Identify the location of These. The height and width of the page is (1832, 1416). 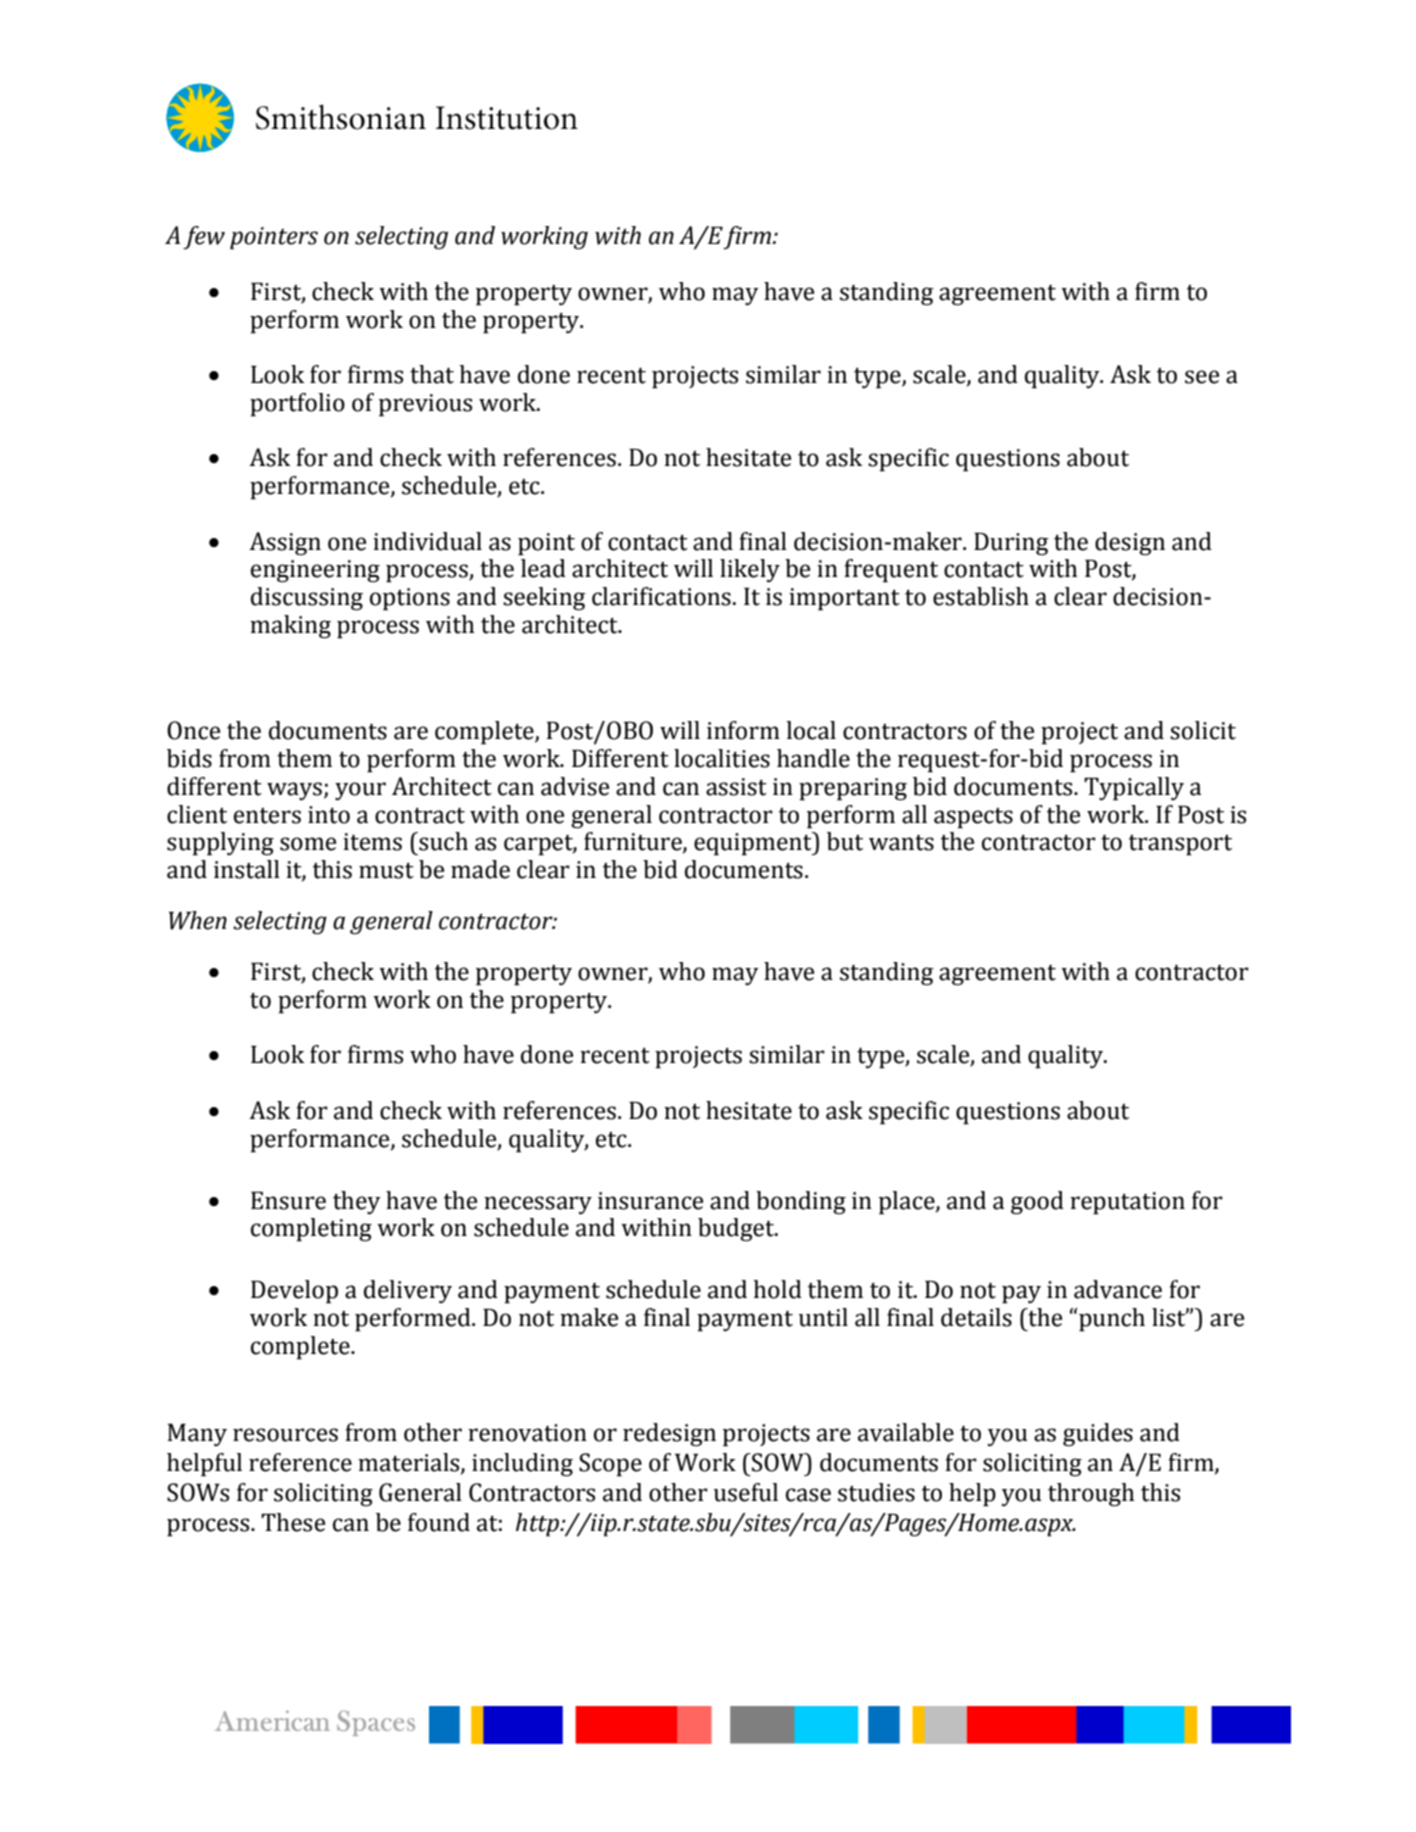
(293, 1522).
